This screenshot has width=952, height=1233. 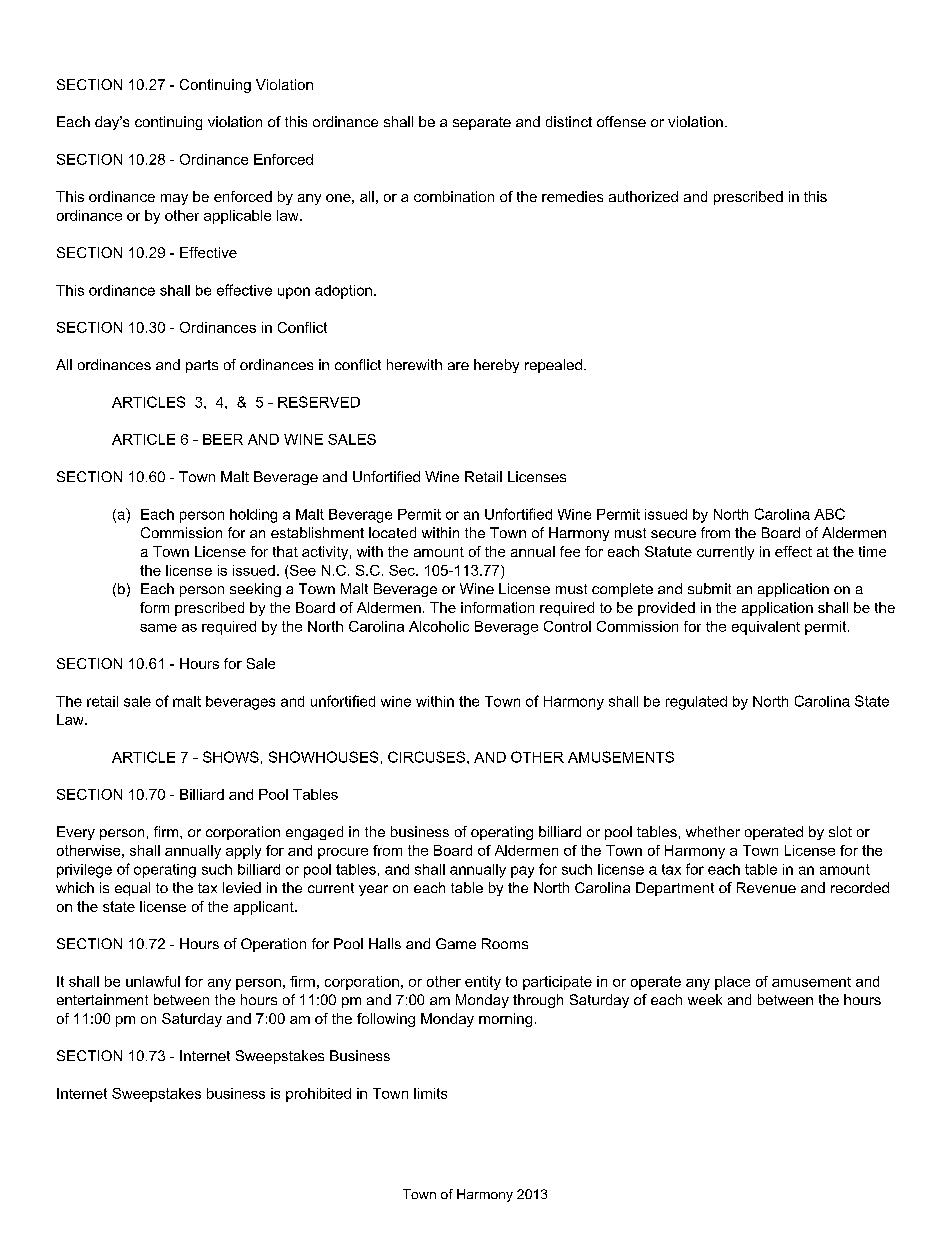 What do you see at coordinates (696, 703) in the screenshot?
I see `regulated` at bounding box center [696, 703].
